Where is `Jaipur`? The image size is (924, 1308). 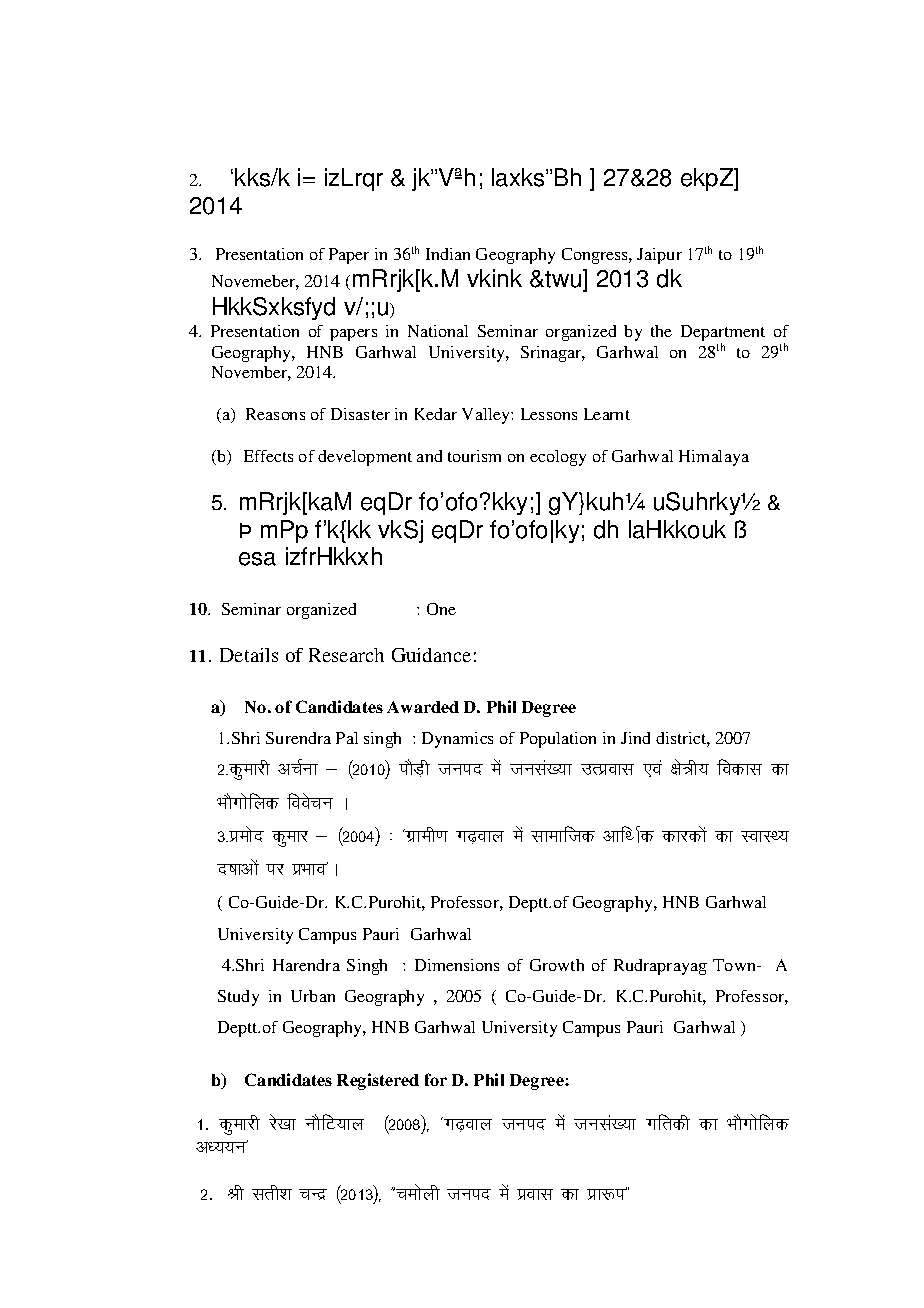 Jaipur is located at coordinates (659, 256).
